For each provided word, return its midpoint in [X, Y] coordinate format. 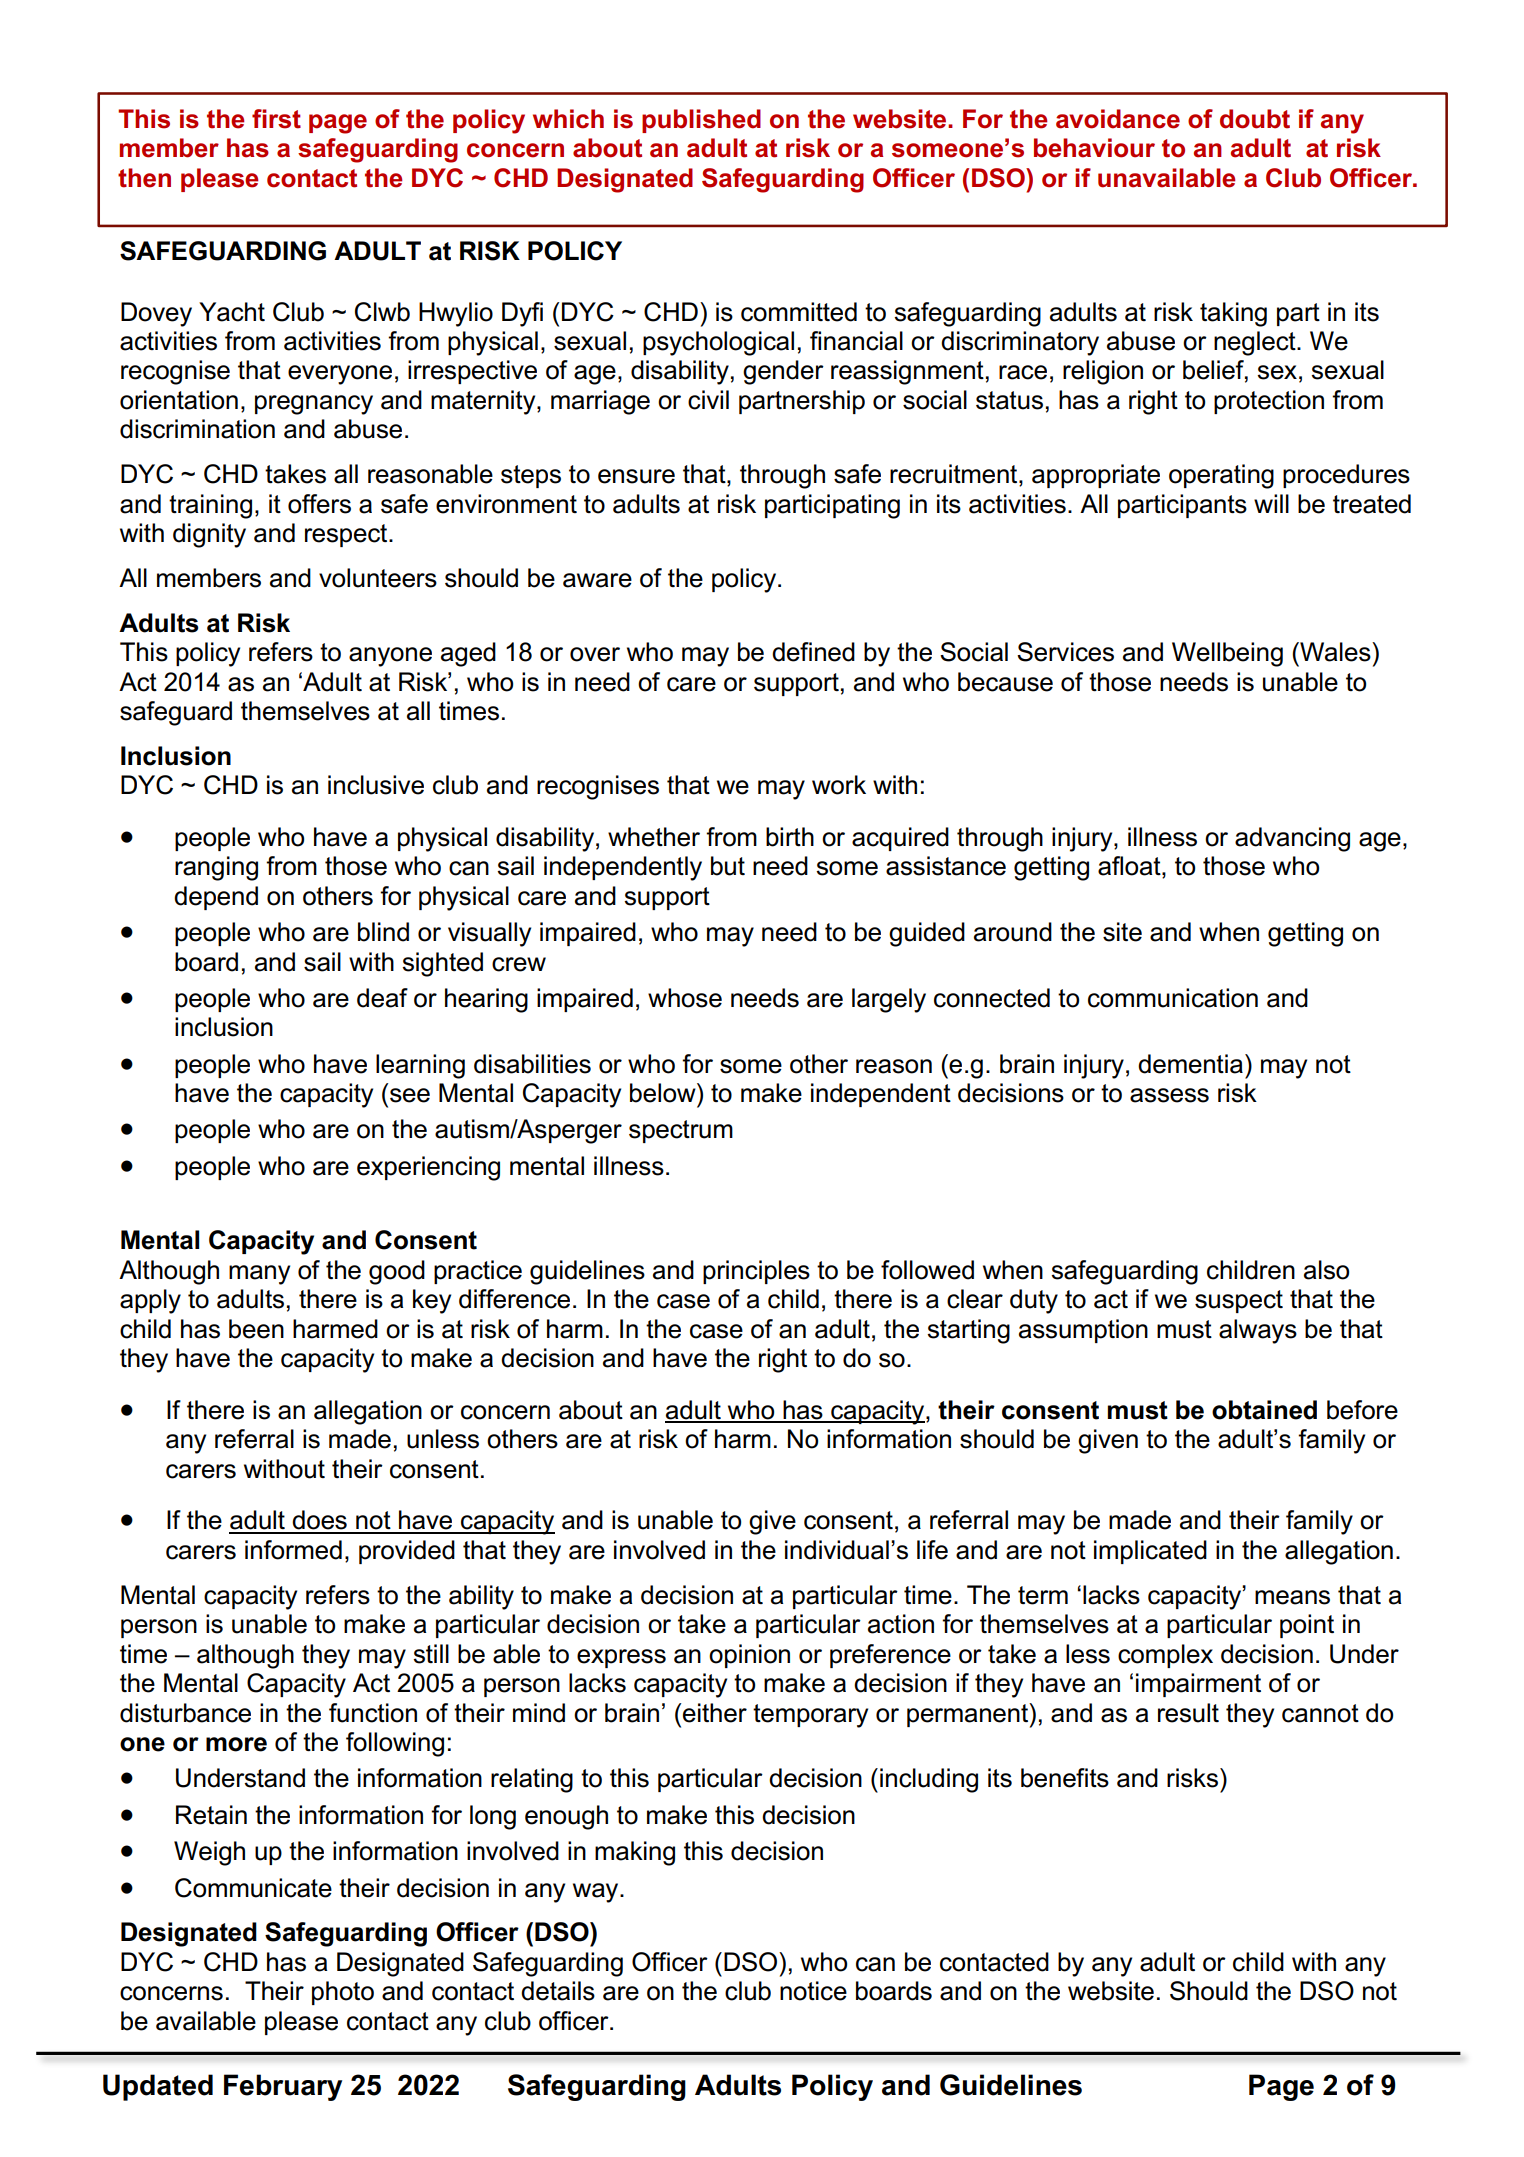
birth [790, 837]
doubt [1255, 119]
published [701, 121]
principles [756, 1272]
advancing [1292, 839]
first [276, 119]
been [256, 1329]
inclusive [376, 785]
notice [813, 1991]
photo [343, 1993]
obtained [1264, 1410]
